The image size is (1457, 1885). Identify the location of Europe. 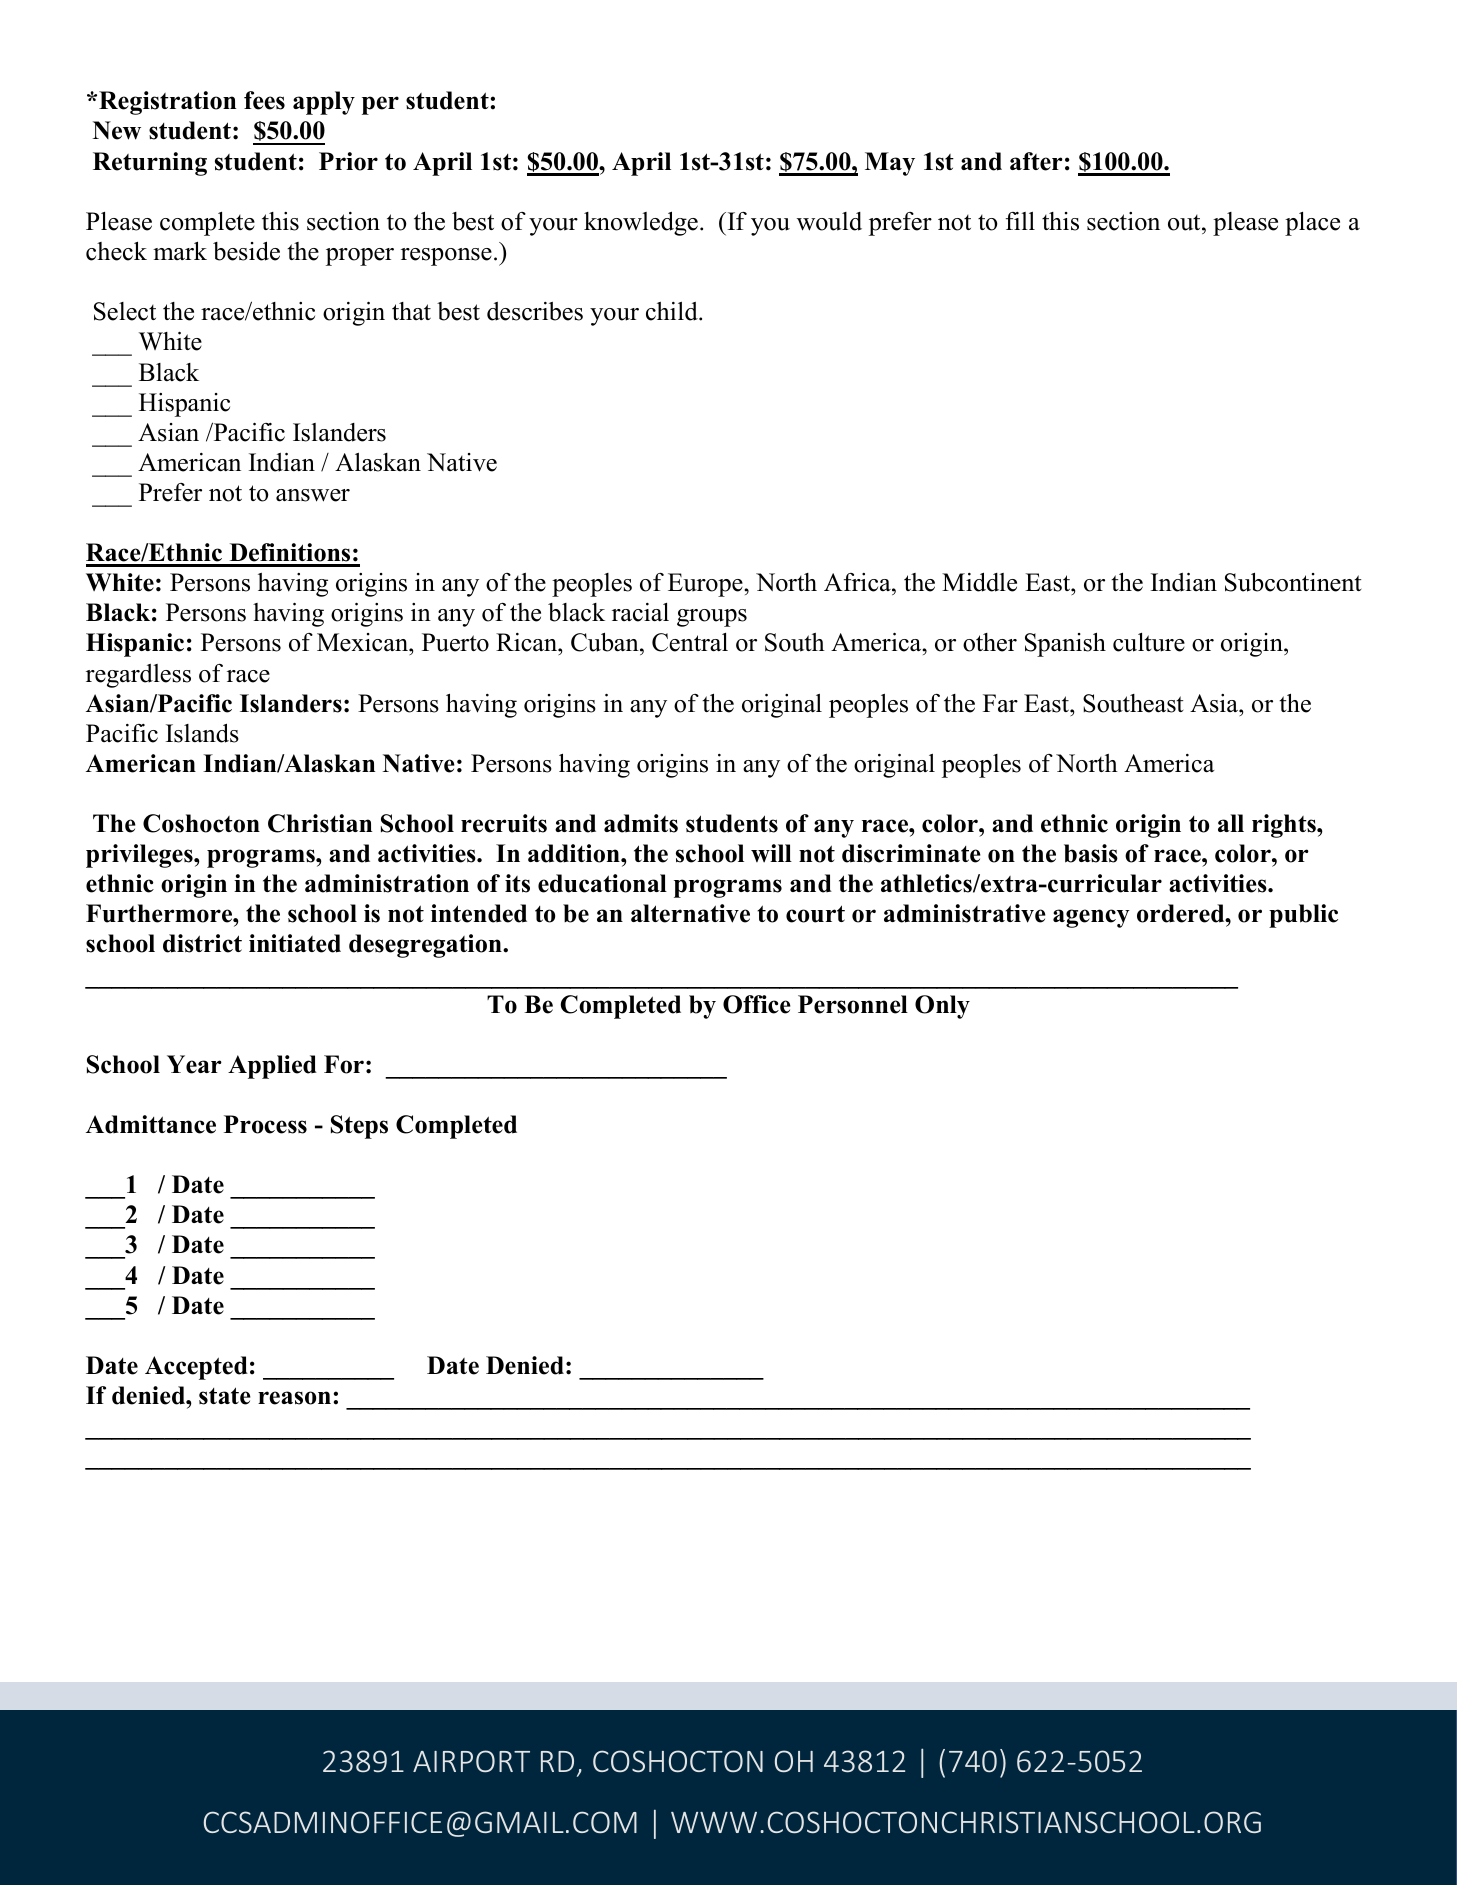
(706, 585).
